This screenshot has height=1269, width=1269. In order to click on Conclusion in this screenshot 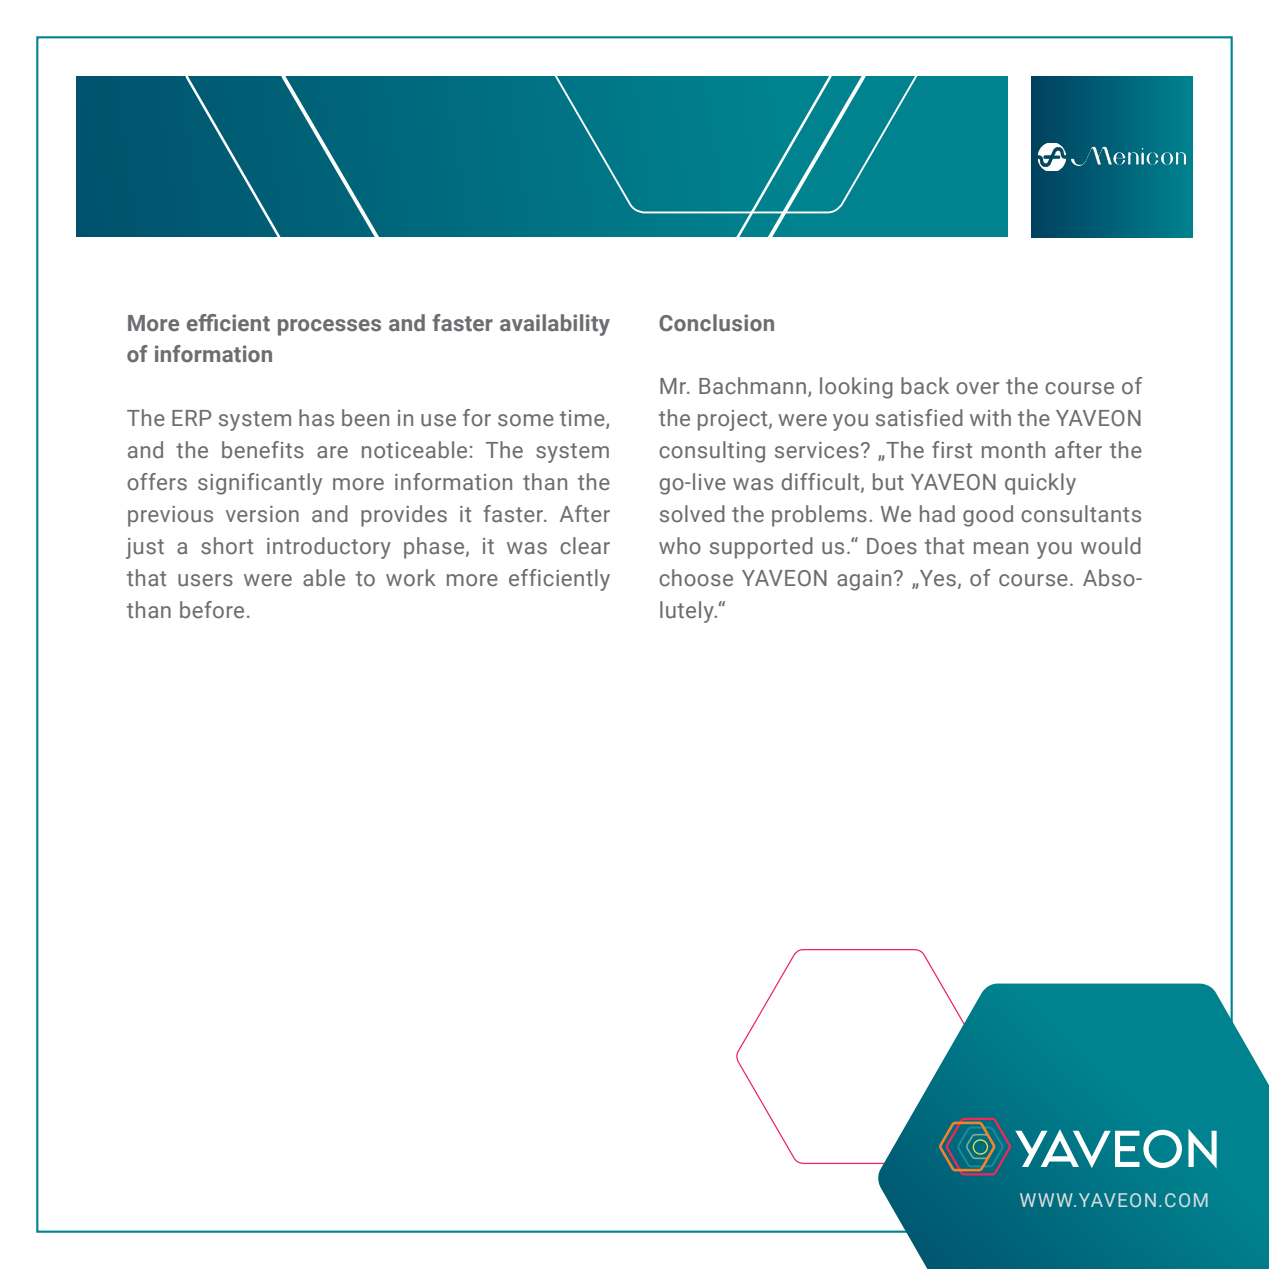, I will do `click(716, 323)`.
